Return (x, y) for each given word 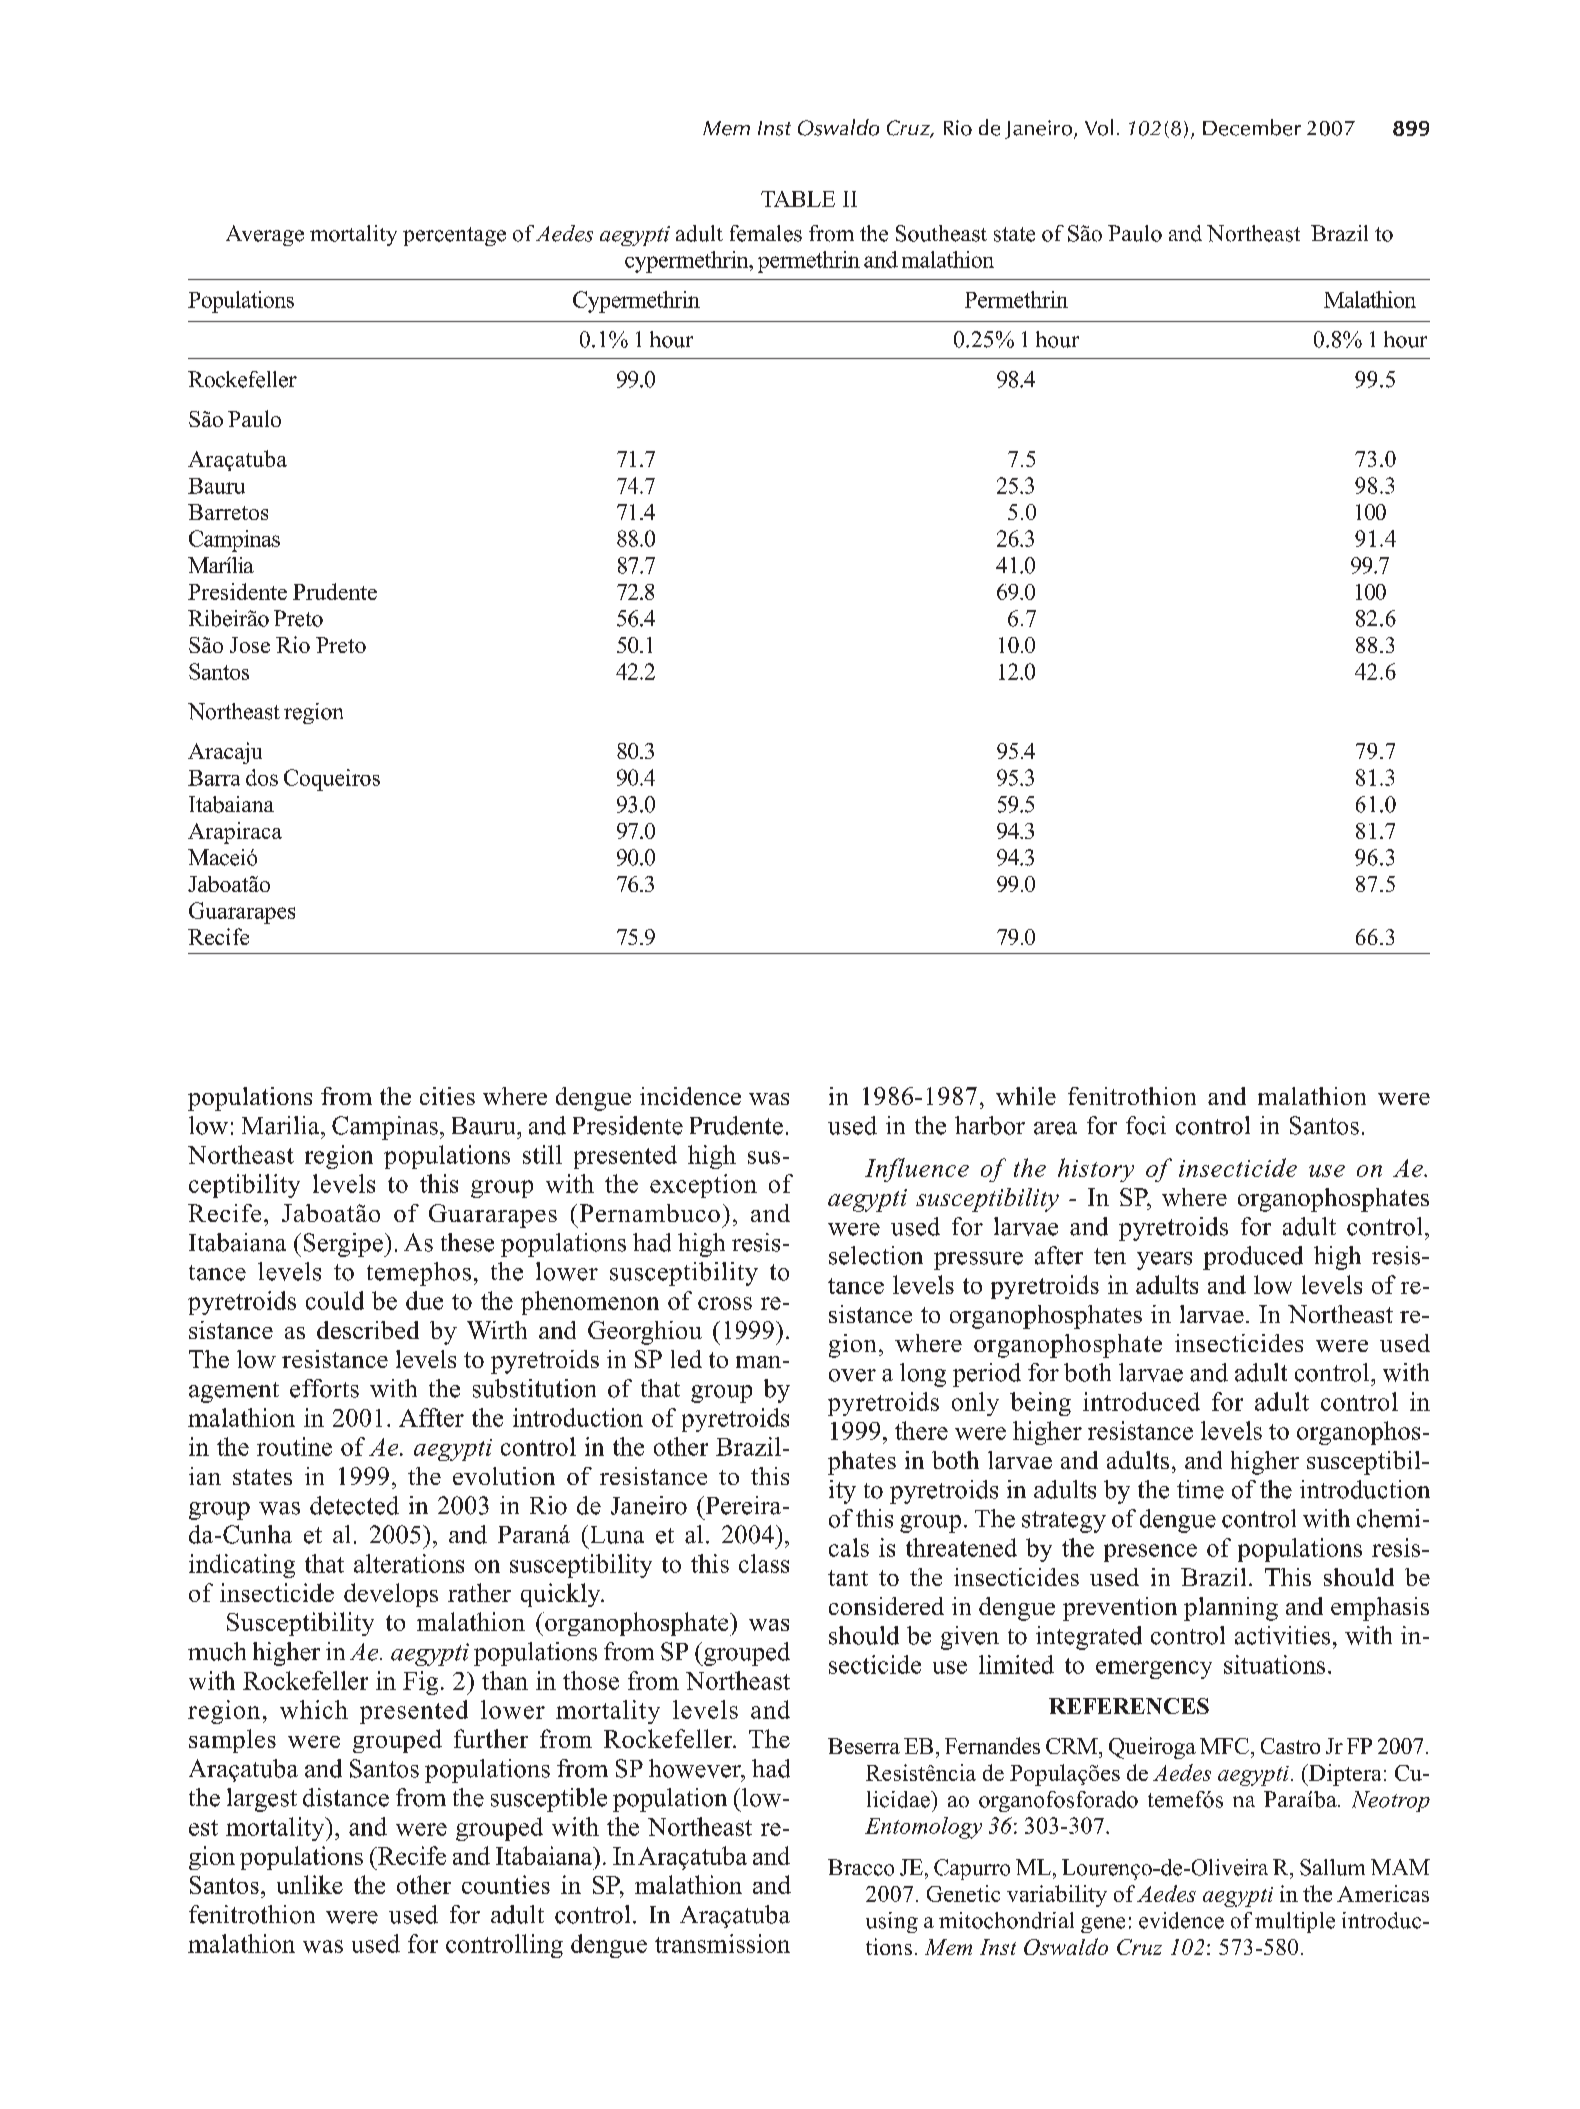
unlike (310, 1884)
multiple (1295, 1922)
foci (1146, 1125)
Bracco (861, 1867)
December (1252, 127)
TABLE (798, 199)
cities (447, 1096)
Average (265, 235)
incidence (690, 1096)
